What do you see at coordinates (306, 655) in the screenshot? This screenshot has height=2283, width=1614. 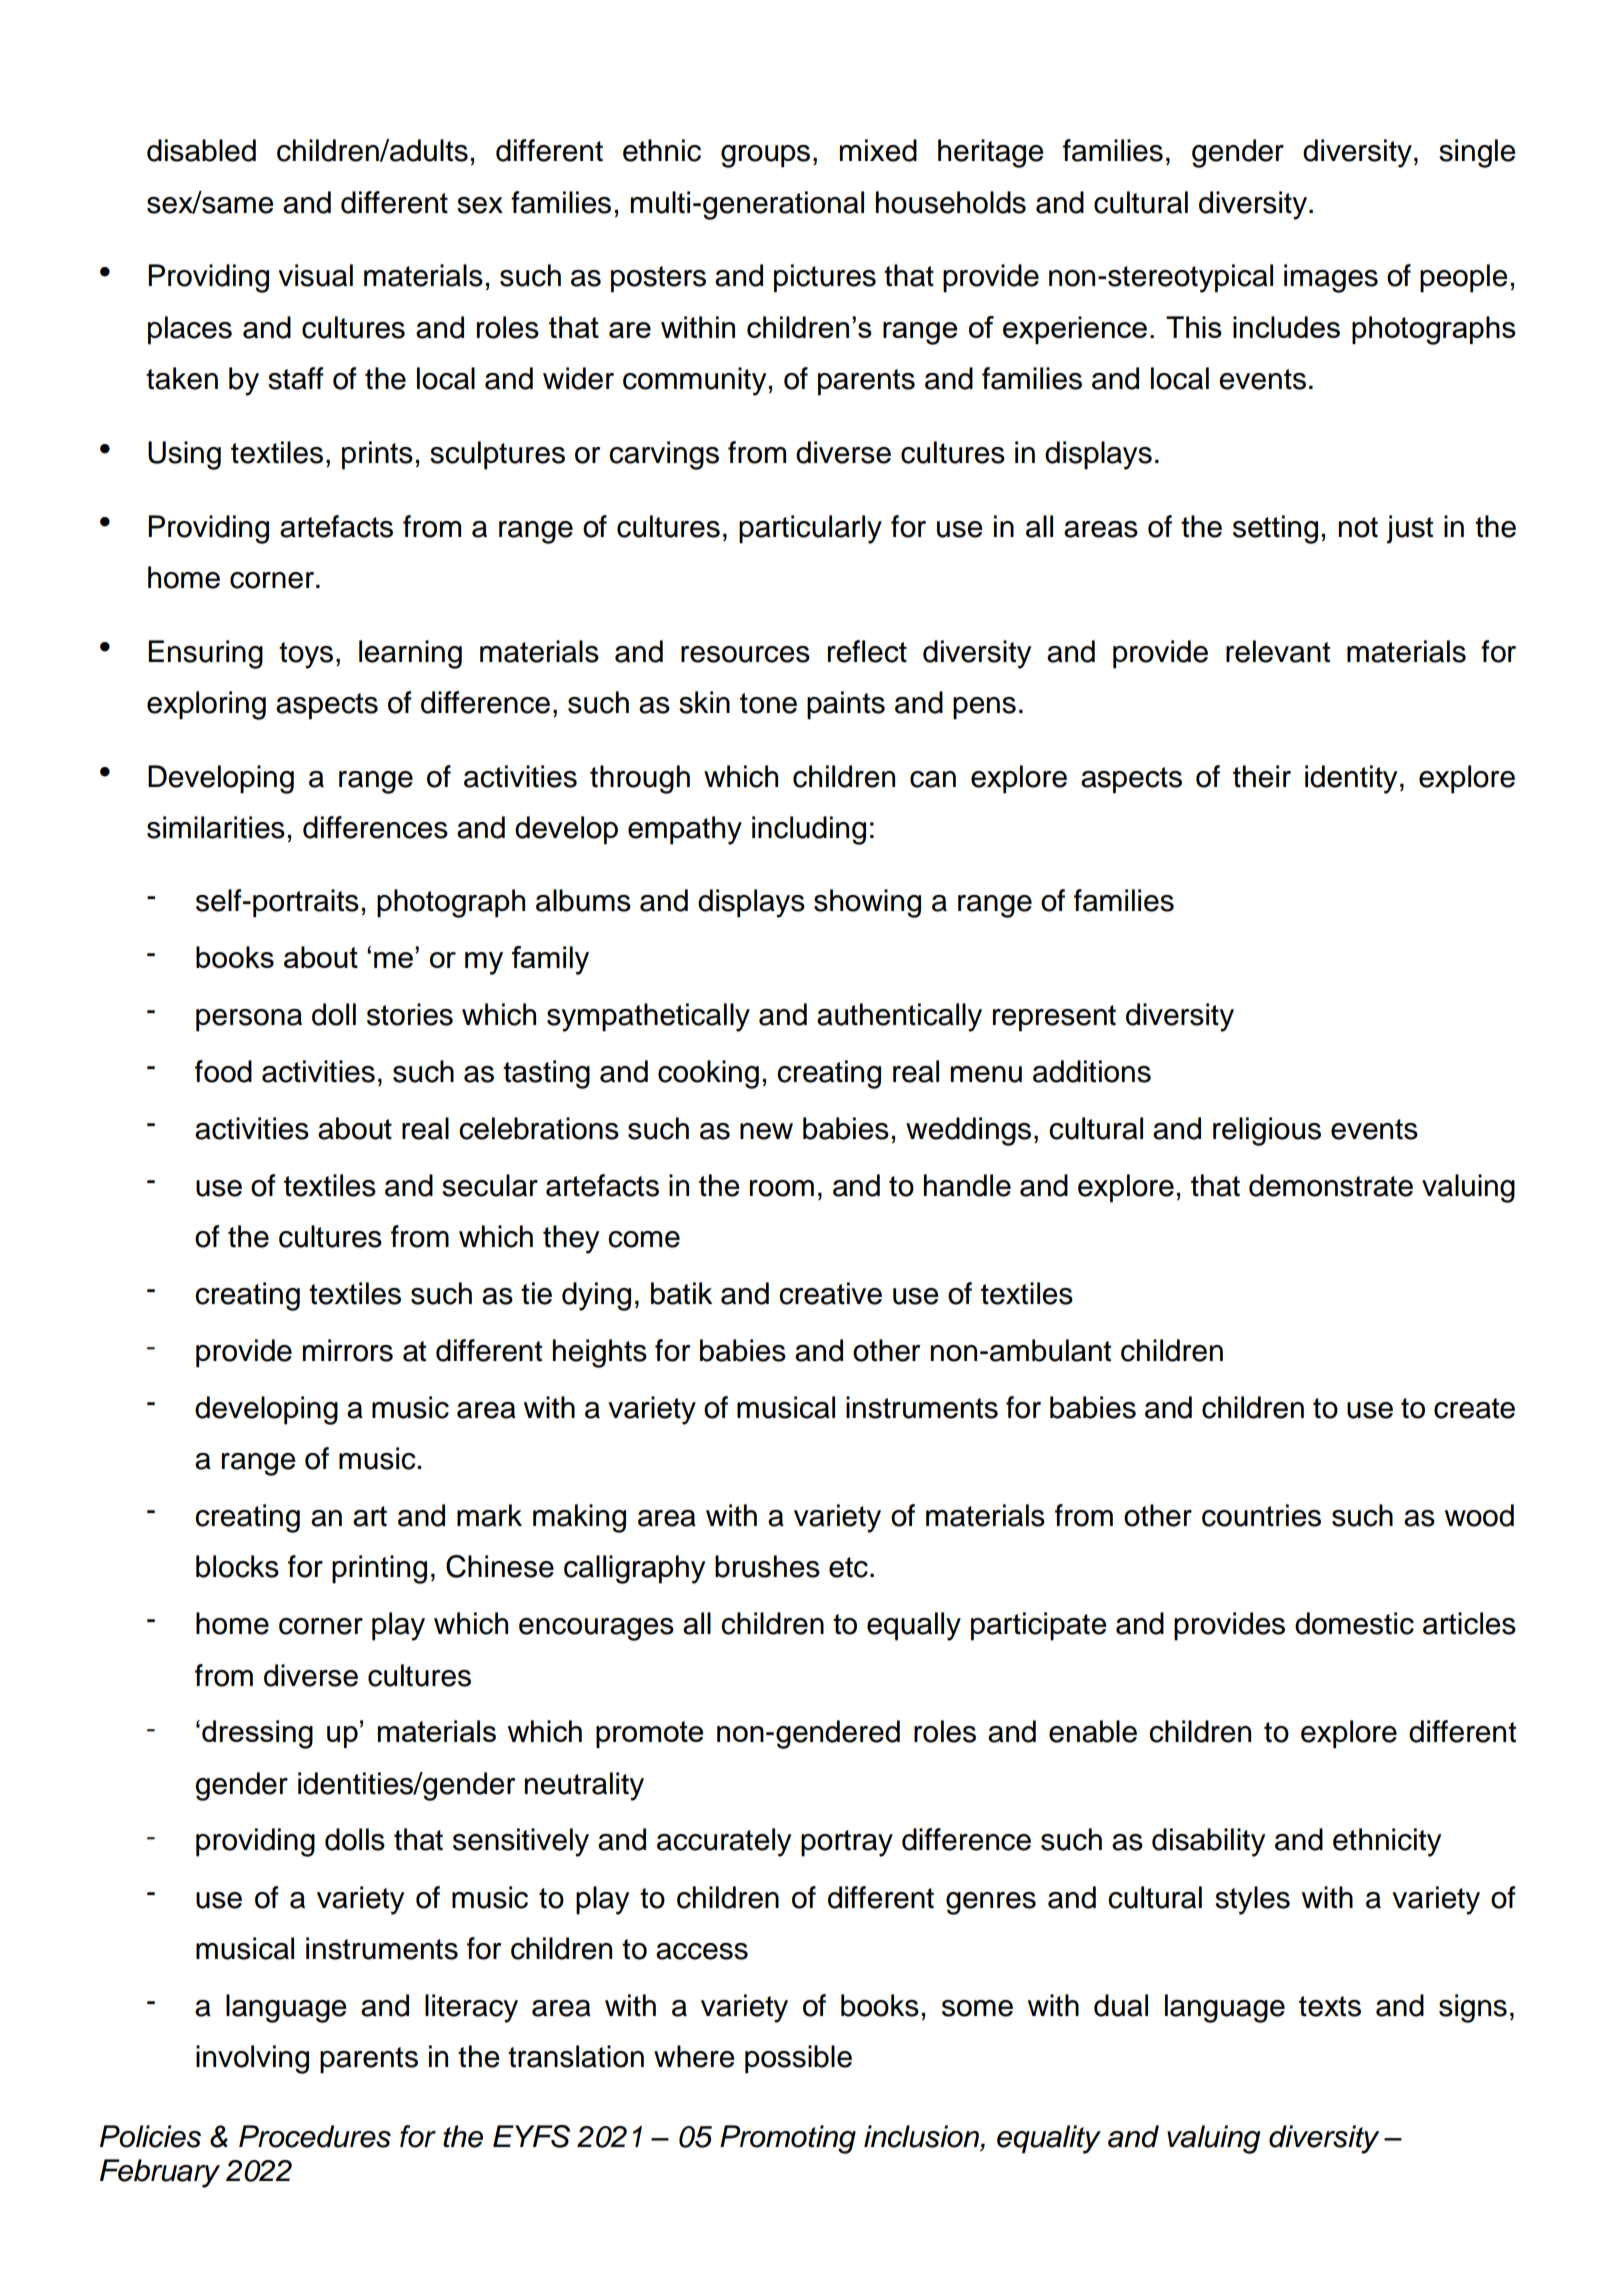 I see `toys` at bounding box center [306, 655].
